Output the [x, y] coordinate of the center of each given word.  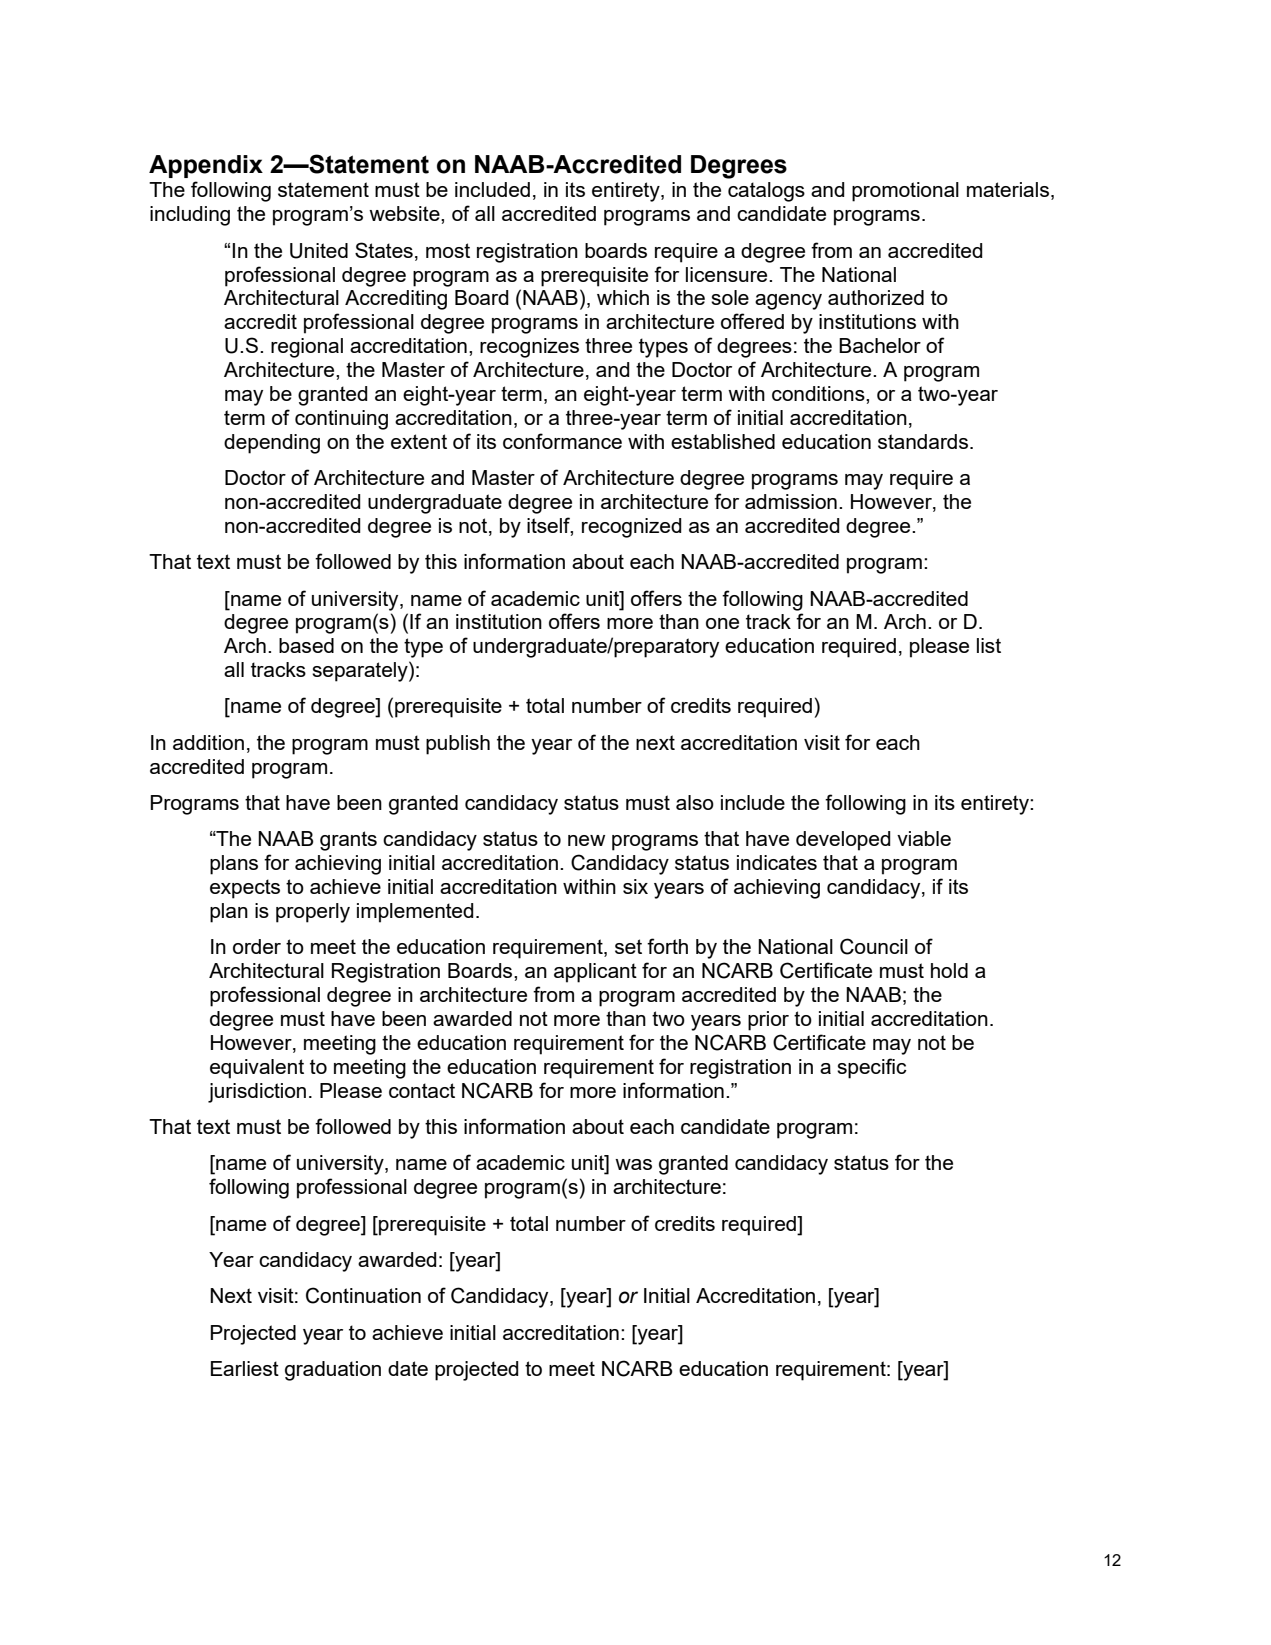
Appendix [206, 166]
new [586, 840]
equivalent [257, 1069]
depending [272, 444]
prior [768, 1021]
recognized [631, 528]
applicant [595, 973]
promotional [905, 192]
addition [208, 742]
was [633, 1164]
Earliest [245, 1368]
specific [872, 1068]
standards [924, 441]
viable [924, 838]
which [623, 297]
